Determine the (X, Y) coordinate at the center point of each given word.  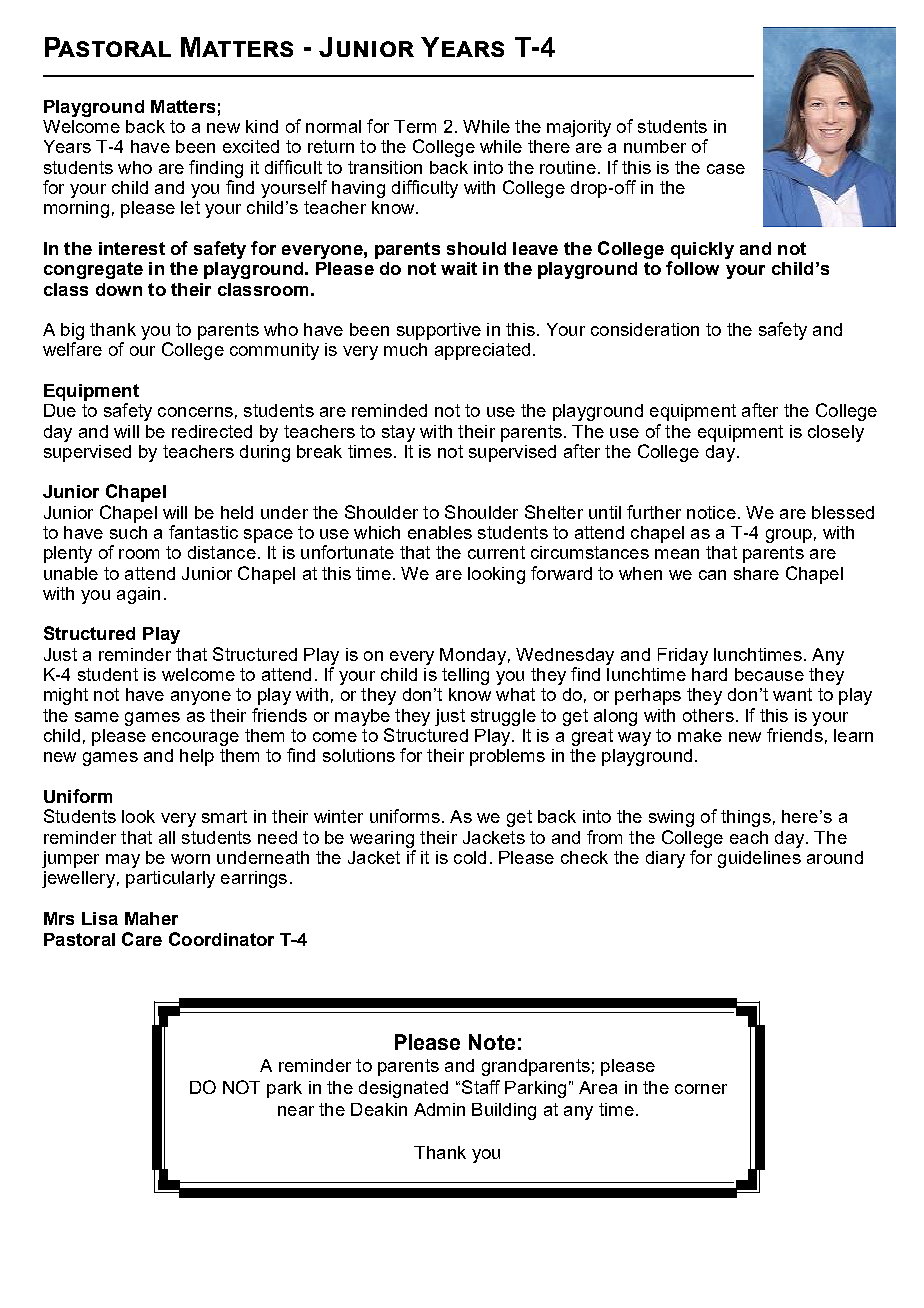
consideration (645, 329)
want (792, 694)
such (128, 532)
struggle (503, 717)
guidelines (759, 859)
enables (440, 532)
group (789, 536)
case (726, 169)
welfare (72, 349)
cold (470, 857)
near (296, 1111)
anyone (201, 698)
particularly (170, 879)
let (190, 207)
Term (415, 126)
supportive (439, 331)
